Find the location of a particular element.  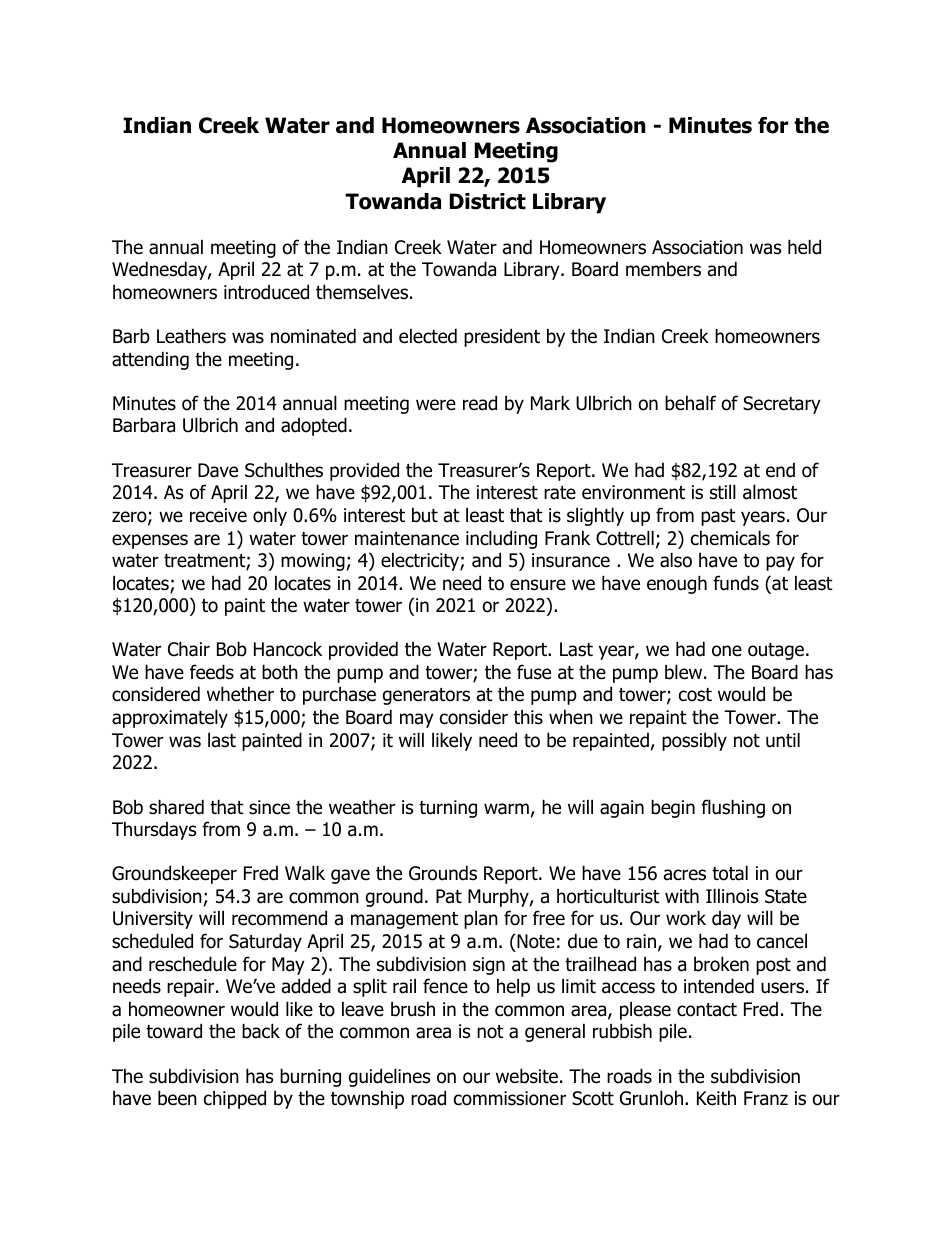

introduced is located at coordinates (266, 292).
